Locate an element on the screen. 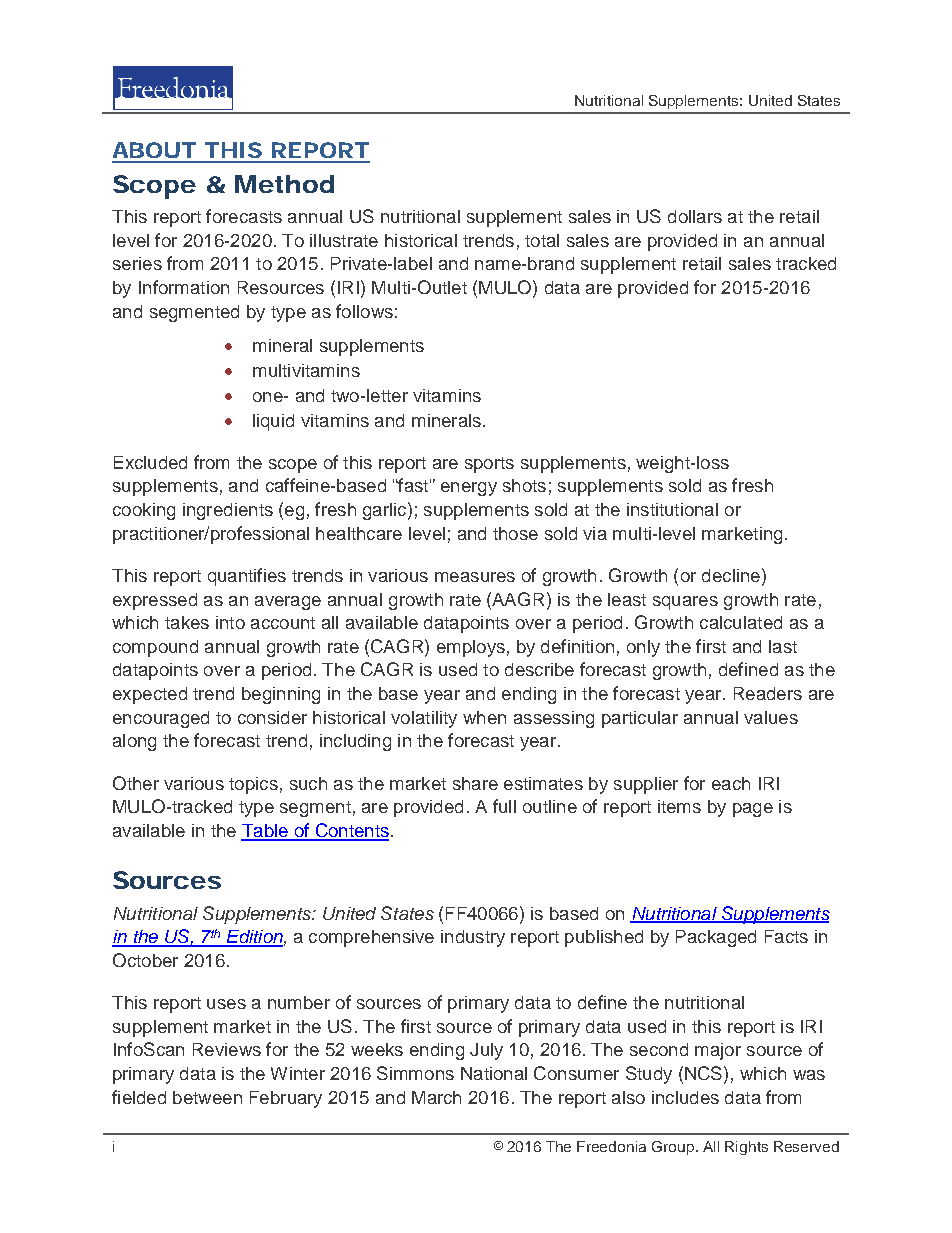 This screenshot has height=1233, width=952. total is located at coordinates (542, 240).
